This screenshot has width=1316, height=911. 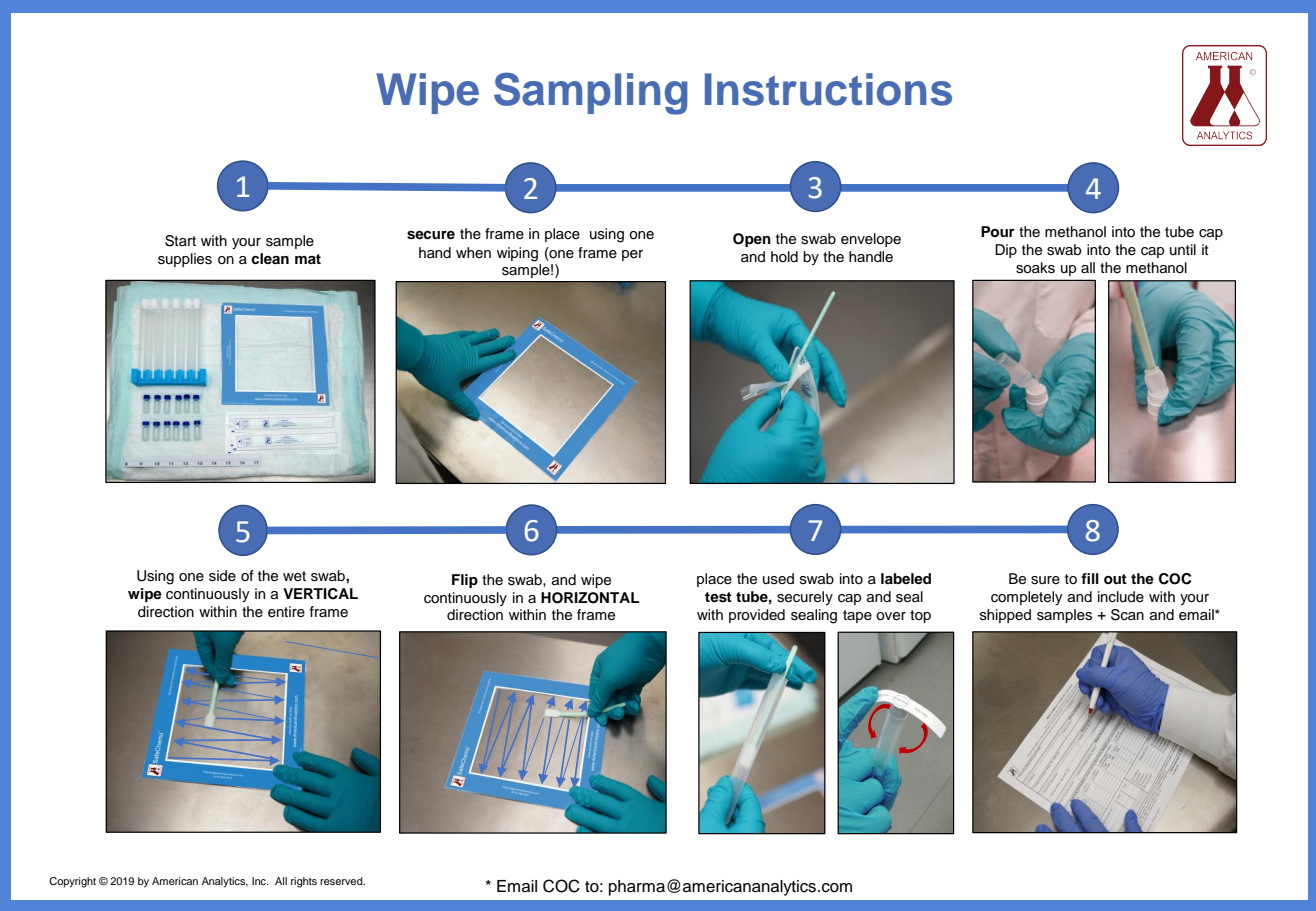 What do you see at coordinates (270, 258) in the screenshot?
I see `clean` at bounding box center [270, 258].
